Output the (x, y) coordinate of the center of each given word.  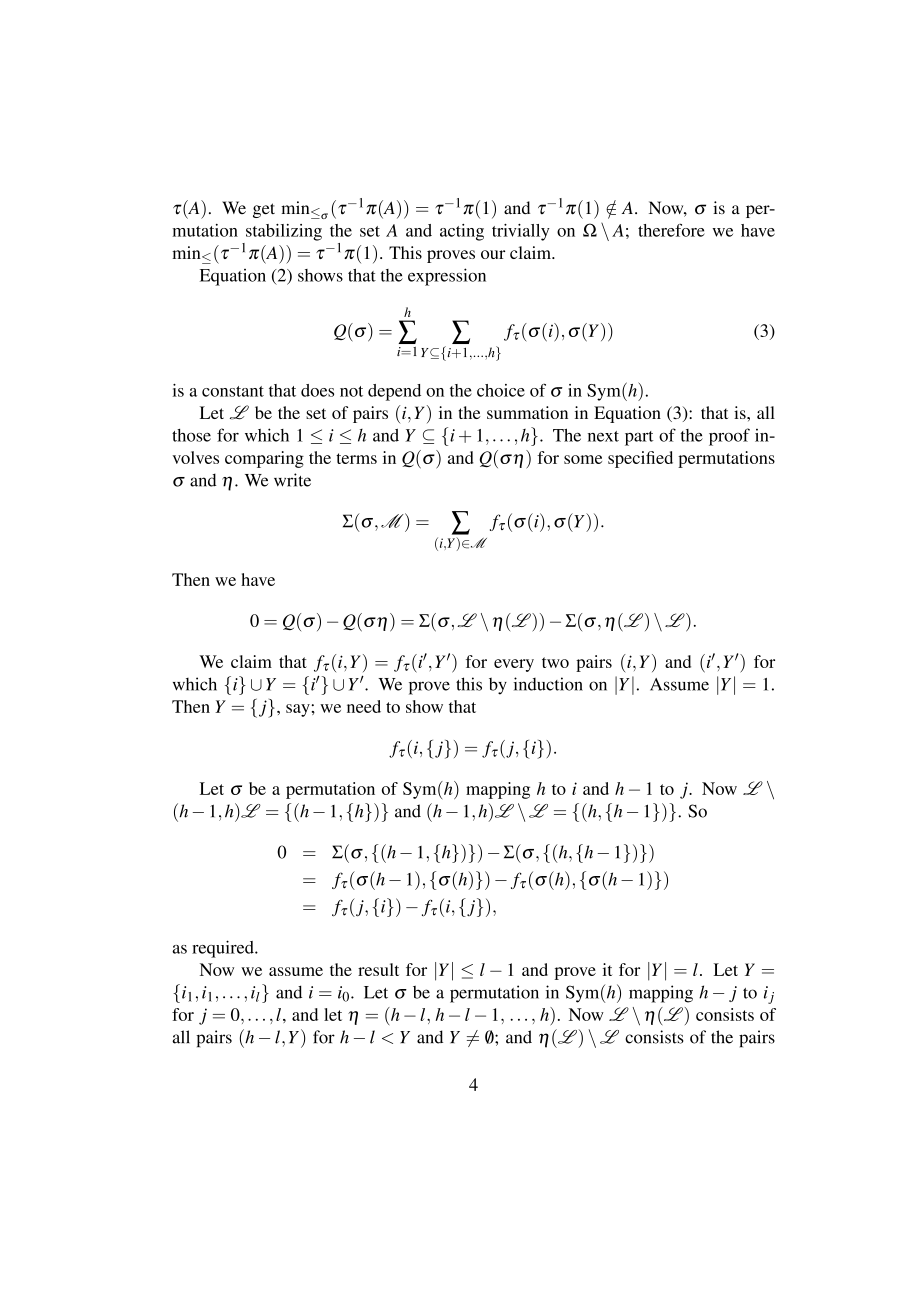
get (264, 210)
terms (356, 458)
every (514, 665)
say (298, 710)
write (292, 480)
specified (640, 459)
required (224, 949)
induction (548, 684)
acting (462, 232)
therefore (671, 230)
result (378, 969)
